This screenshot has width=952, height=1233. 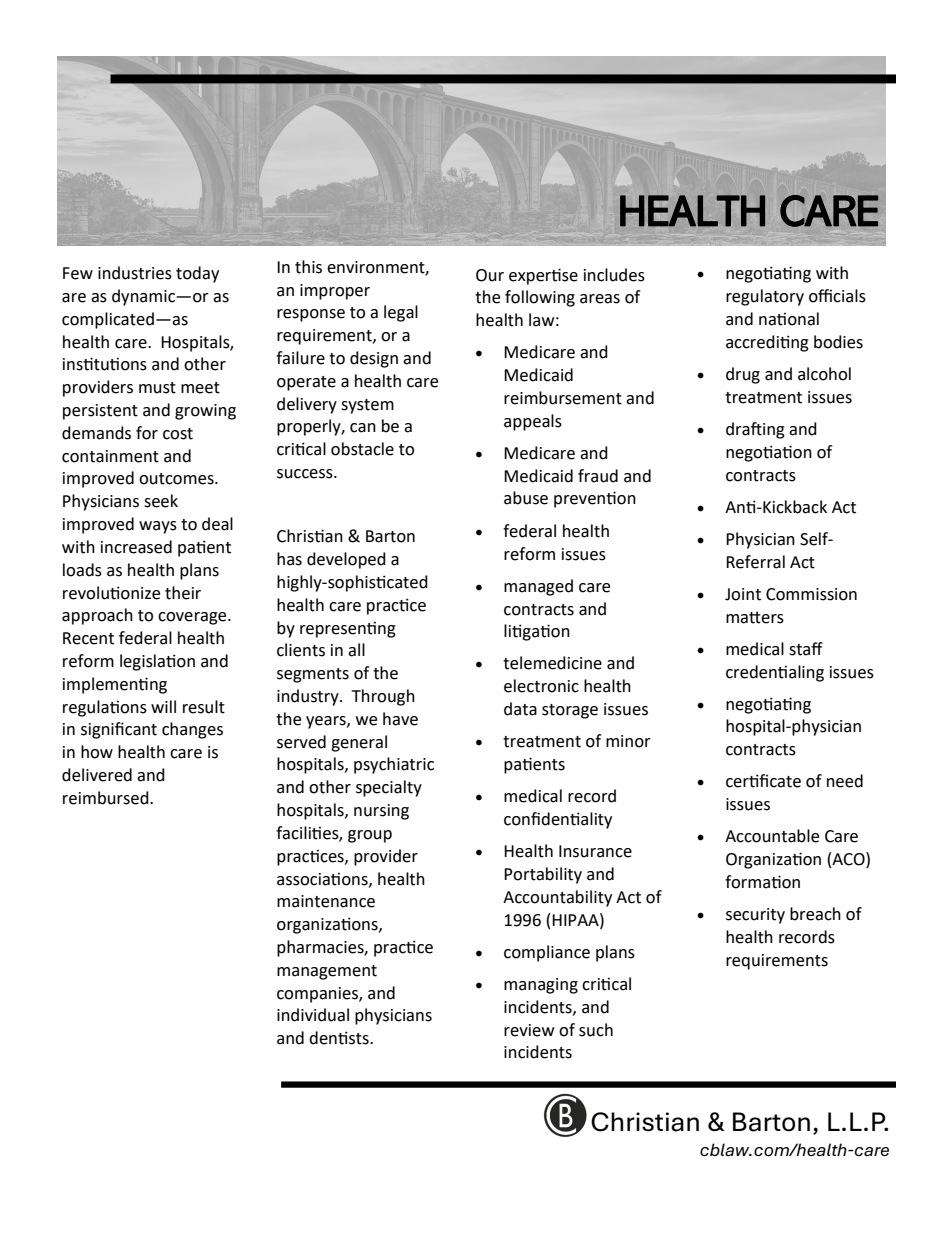 What do you see at coordinates (313, 1015) in the screenshot?
I see `individual` at bounding box center [313, 1015].
